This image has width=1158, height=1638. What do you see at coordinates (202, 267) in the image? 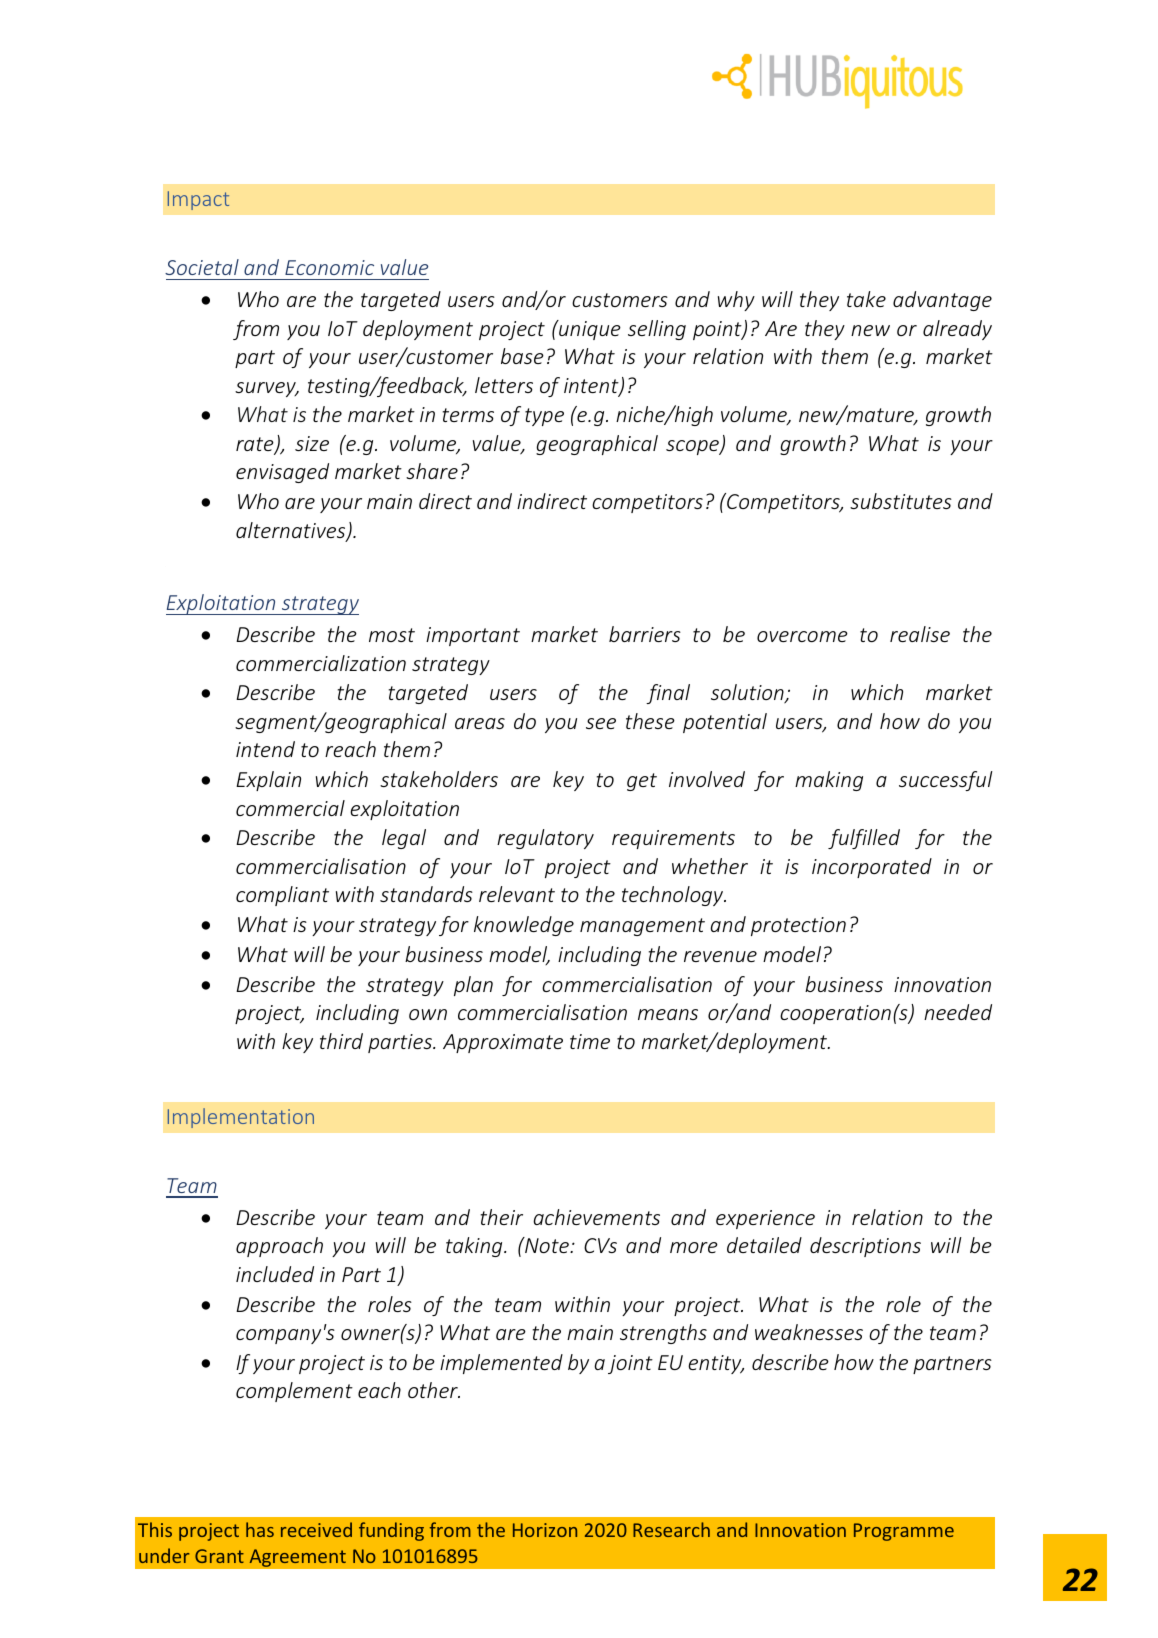
I see `Societal` at bounding box center [202, 267].
